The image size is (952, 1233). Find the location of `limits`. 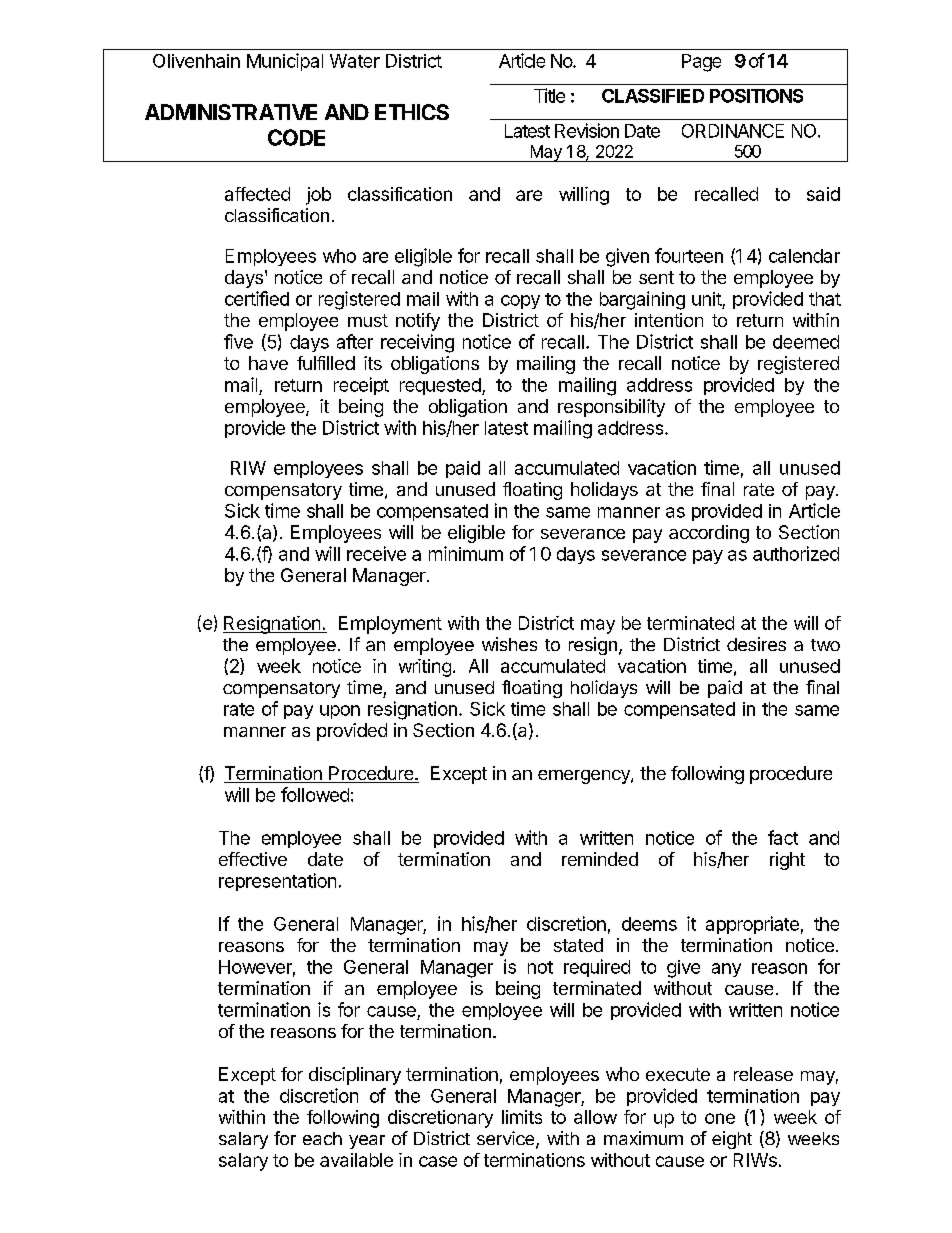

limits is located at coordinates (522, 1117).
